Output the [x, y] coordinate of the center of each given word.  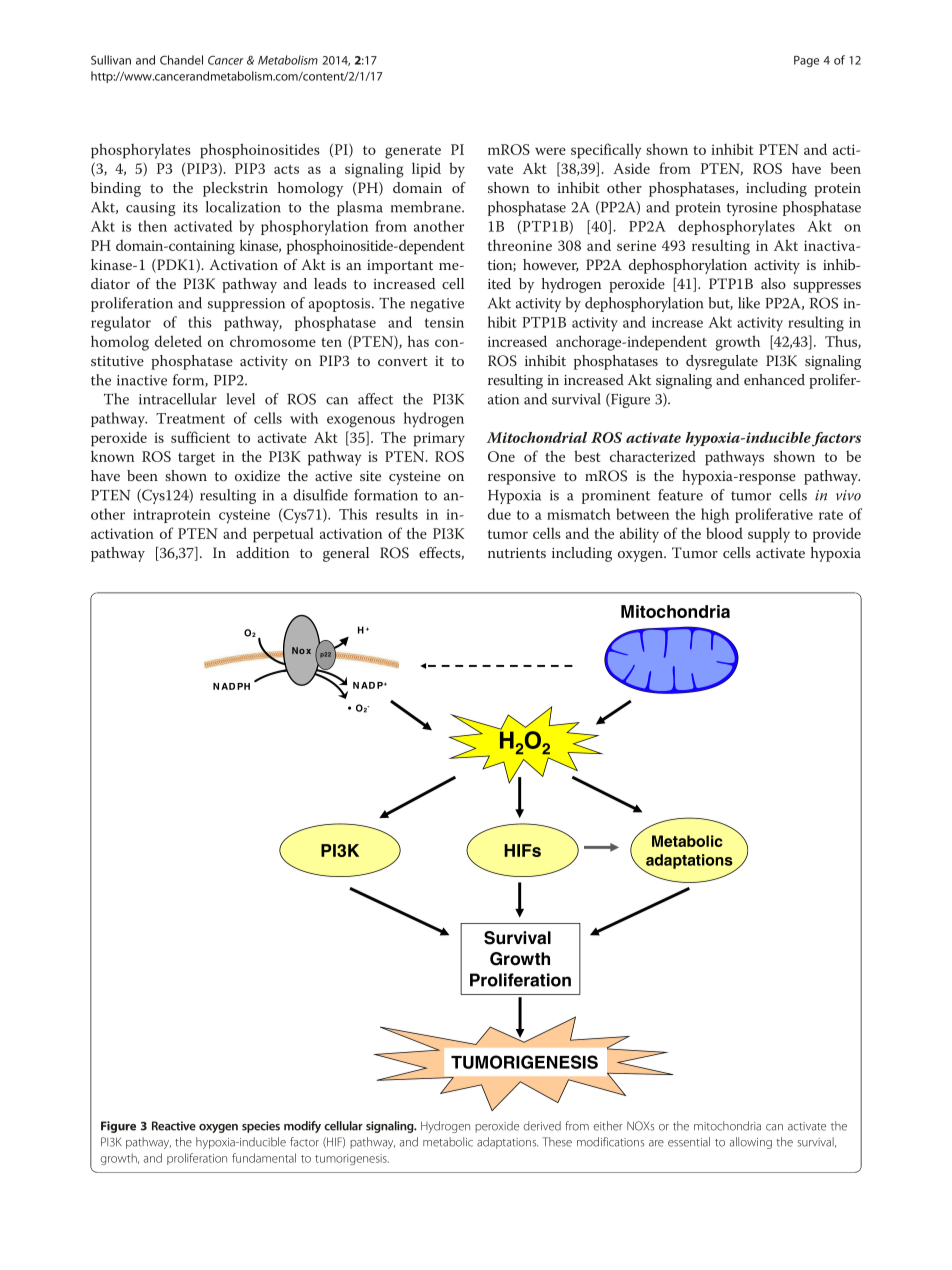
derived [542, 1126]
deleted [178, 341]
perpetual [283, 535]
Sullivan [111, 60]
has [418, 341]
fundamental [264, 1158]
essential [689, 1142]
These [557, 1142]
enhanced [774, 379]
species [261, 1127]
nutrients [517, 553]
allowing [750, 1143]
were [550, 151]
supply [769, 535]
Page [806, 61]
